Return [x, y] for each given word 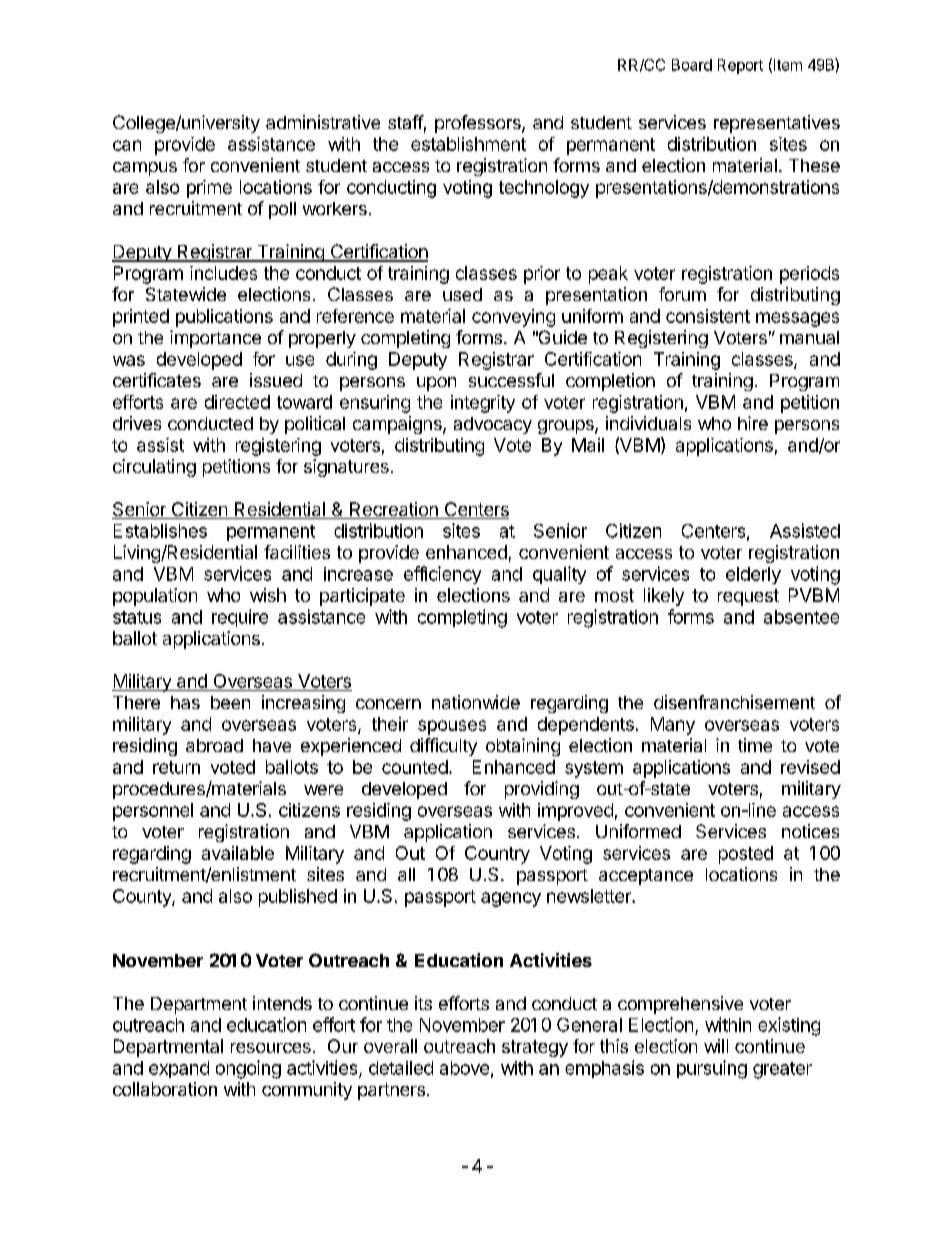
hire [753, 423]
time [755, 745]
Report [740, 66]
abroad [214, 745]
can [127, 145]
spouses [452, 727]
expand [179, 1069]
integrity [483, 404]
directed [237, 402]
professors [479, 124]
